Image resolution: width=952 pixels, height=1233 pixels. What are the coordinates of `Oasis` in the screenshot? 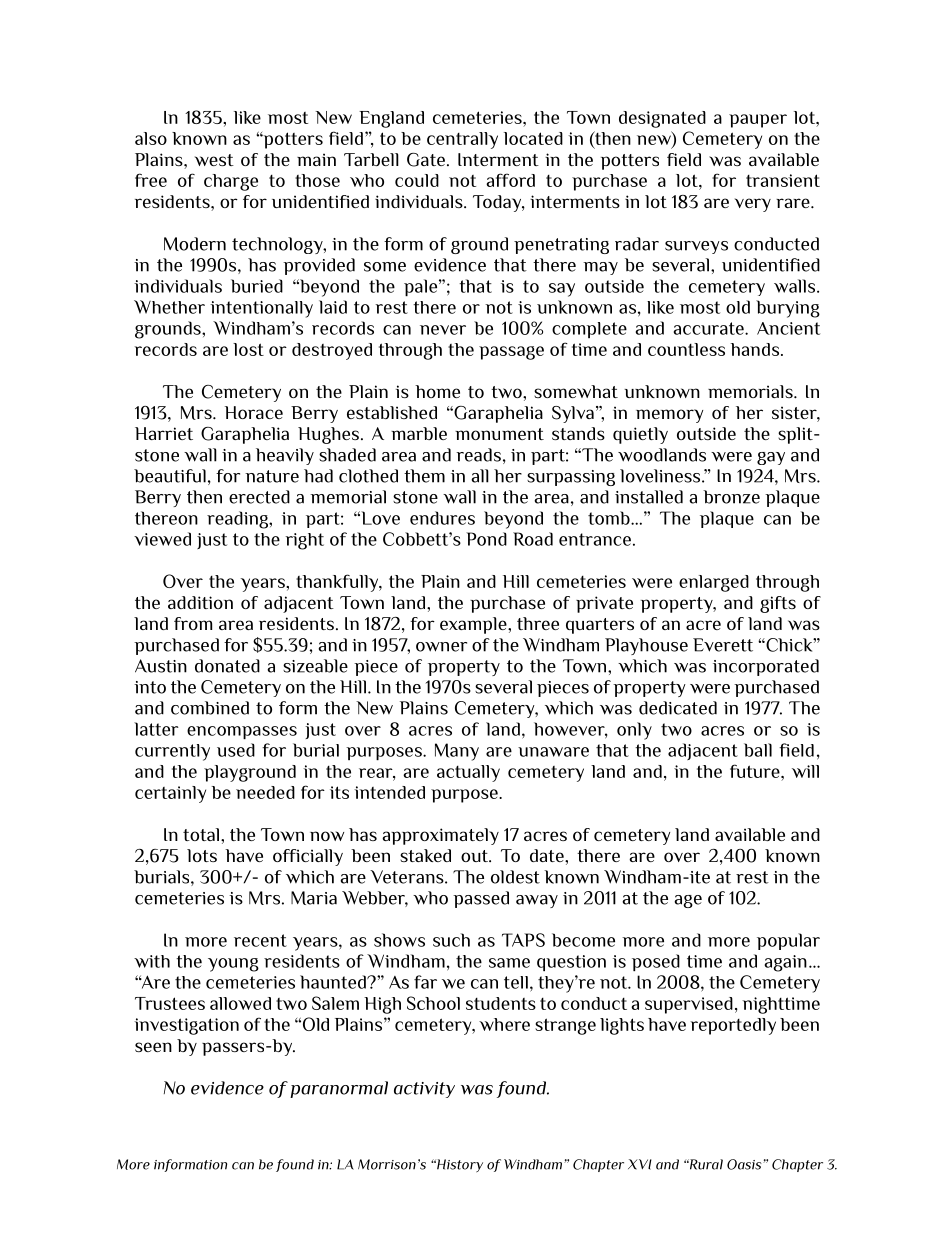 It's located at (745, 1164).
